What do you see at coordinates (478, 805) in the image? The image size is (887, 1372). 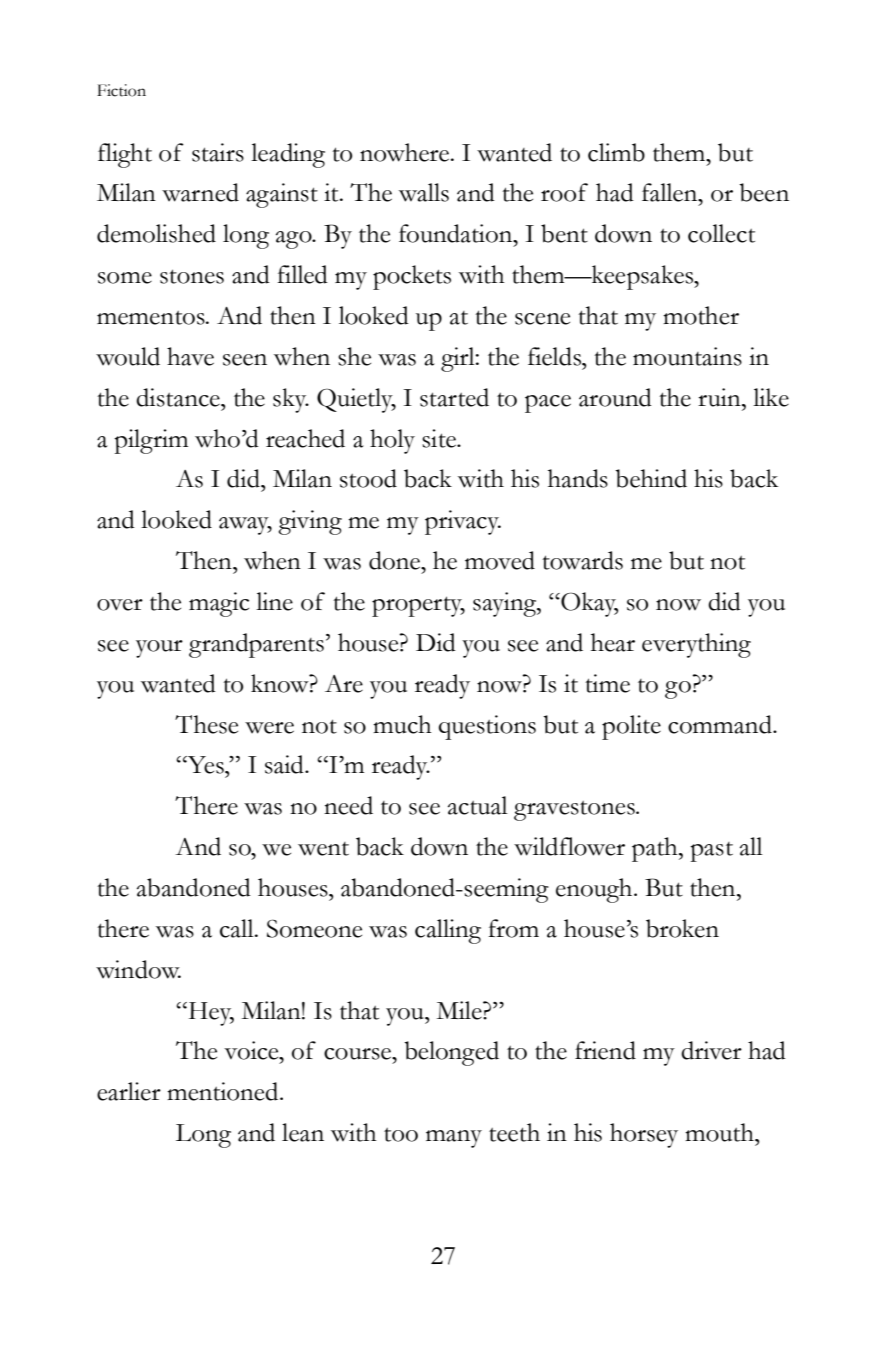 I see `actual` at bounding box center [478, 805].
